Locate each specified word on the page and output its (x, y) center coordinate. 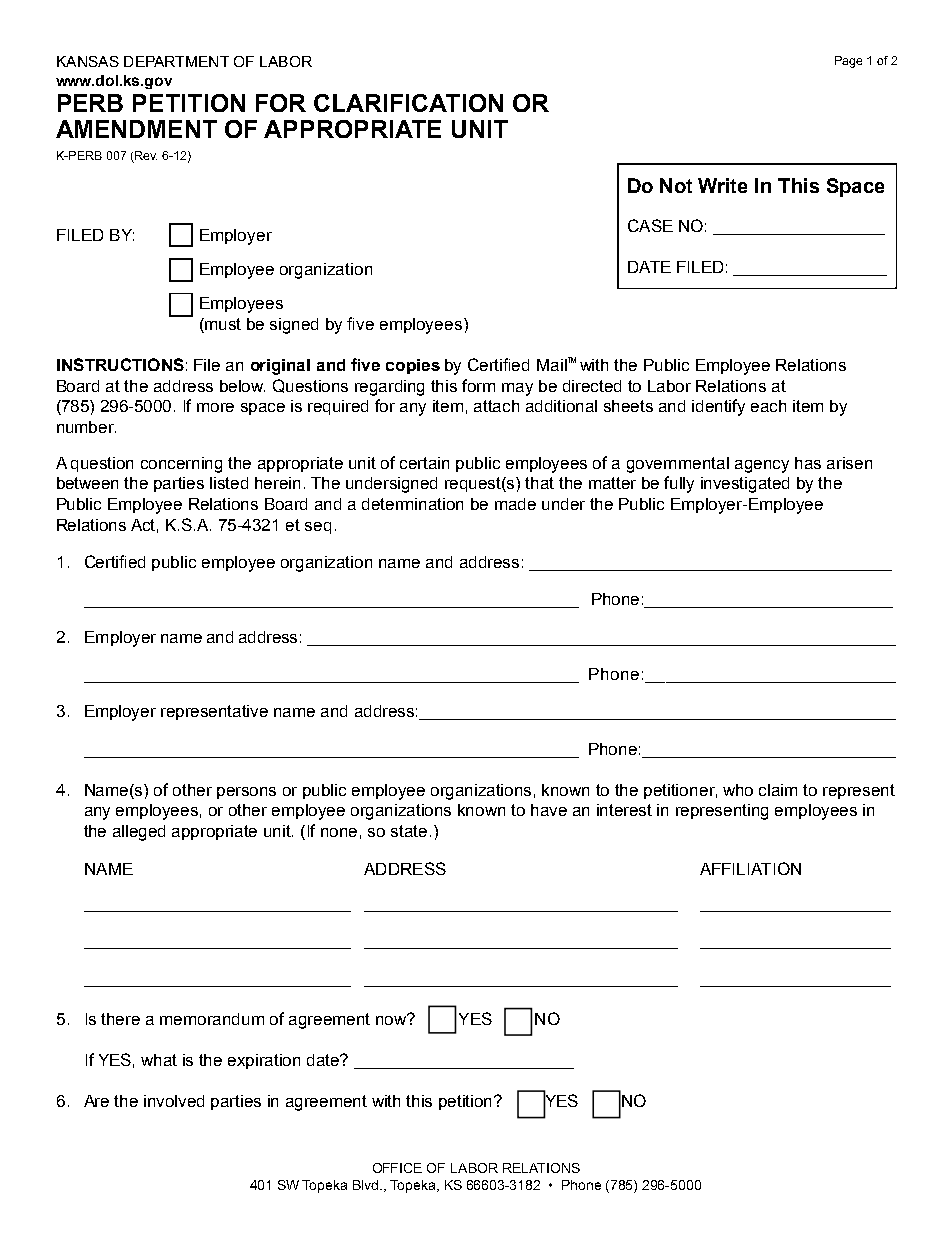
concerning (181, 465)
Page (848, 62)
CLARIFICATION (408, 103)
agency (762, 466)
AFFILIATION (750, 868)
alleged (139, 833)
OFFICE (397, 1168)
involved (174, 1101)
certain (424, 463)
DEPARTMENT (176, 61)
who (738, 790)
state (409, 831)
